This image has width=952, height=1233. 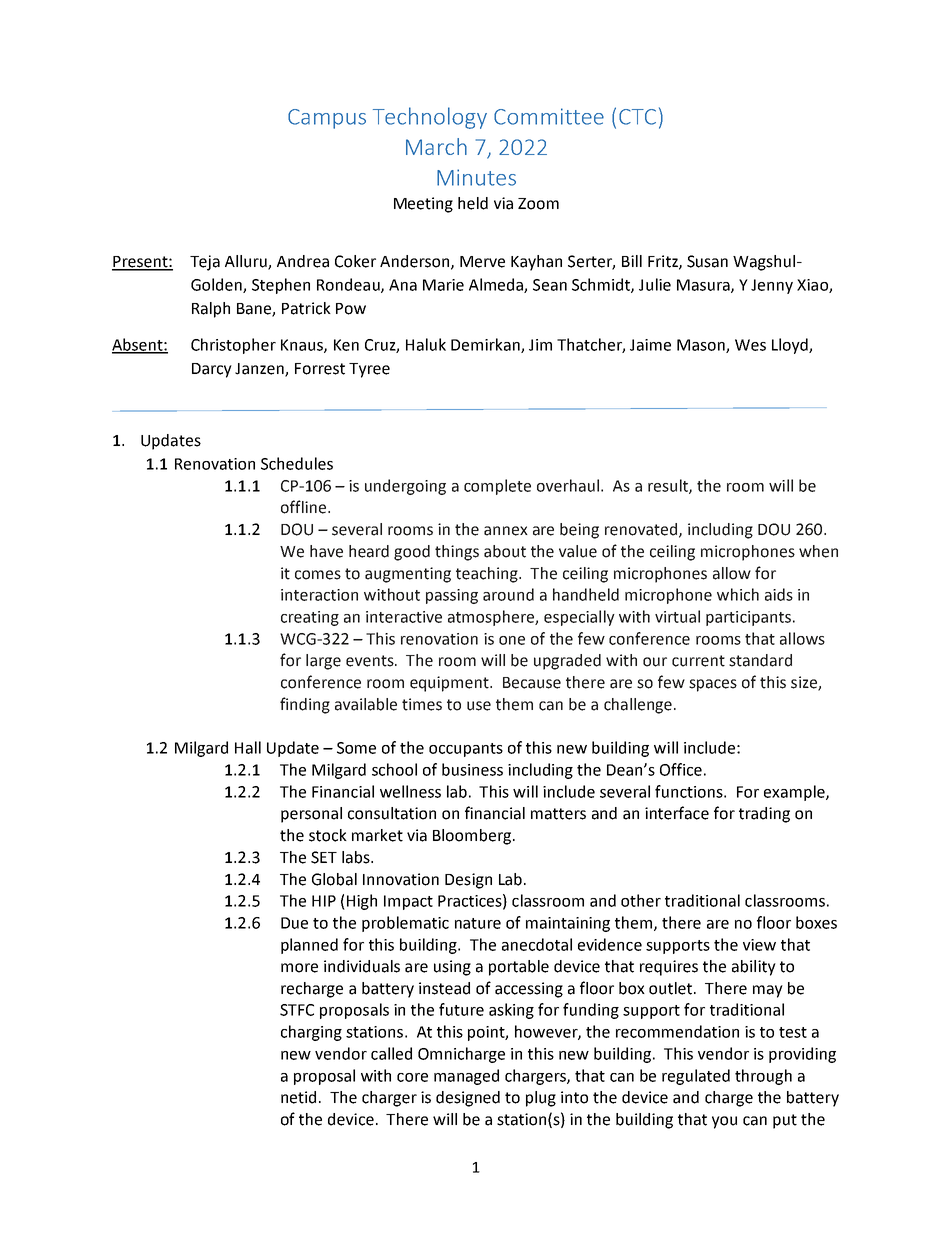 I want to click on complete, so click(x=497, y=487).
